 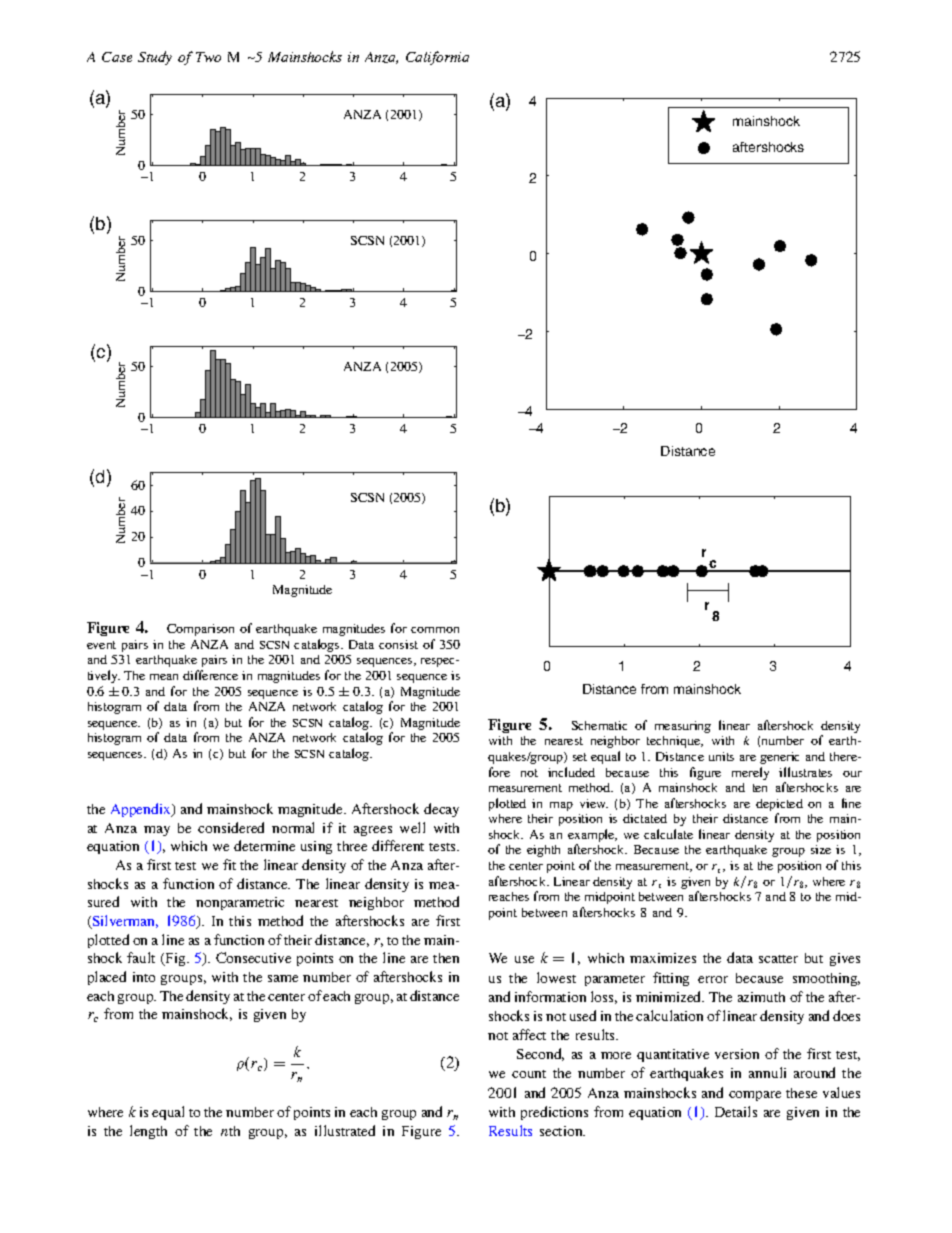 What do you see at coordinates (230, 1131) in the image?
I see `nth` at bounding box center [230, 1131].
